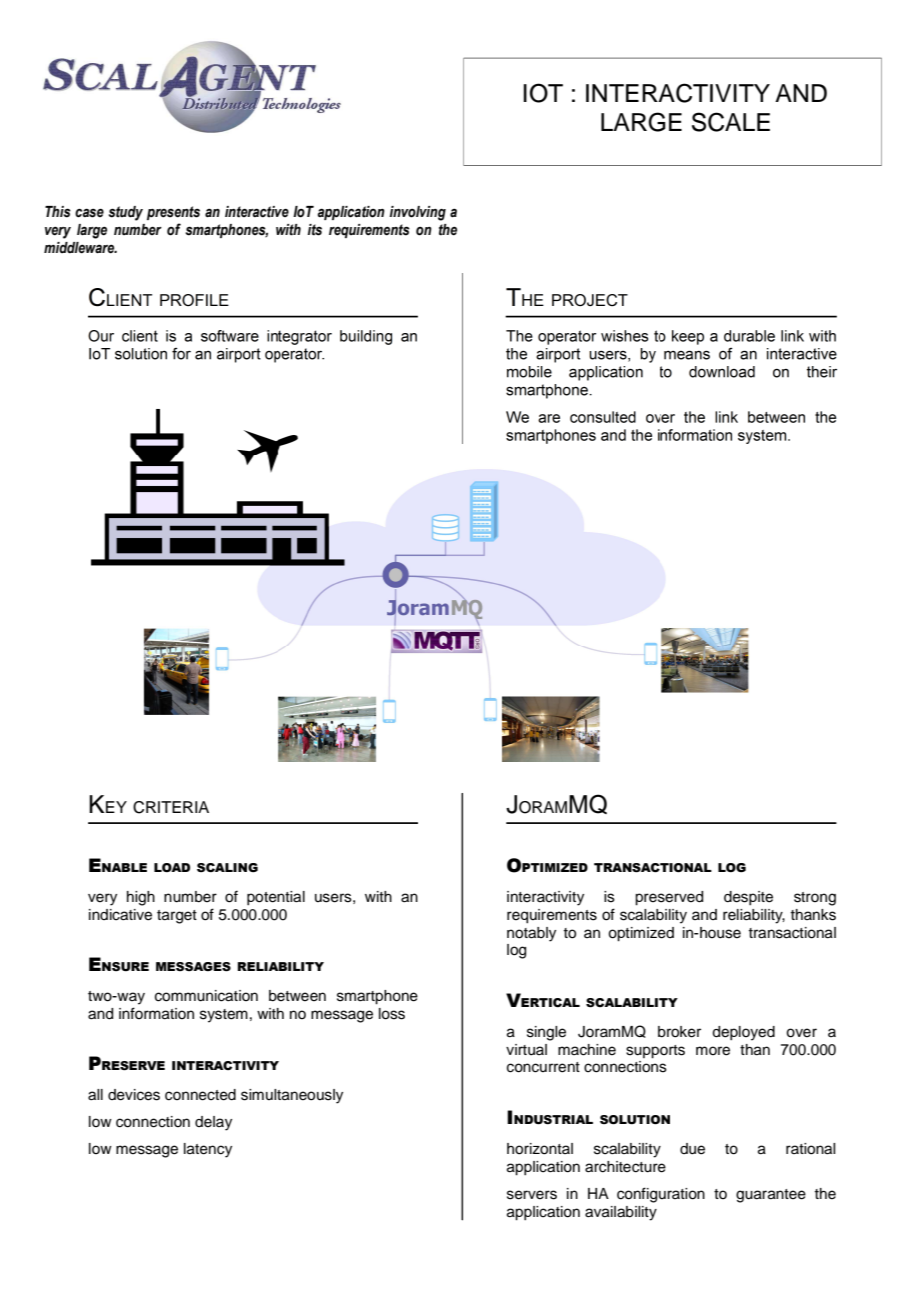  What do you see at coordinates (315, 230) in the document?
I see `its` at bounding box center [315, 230].
